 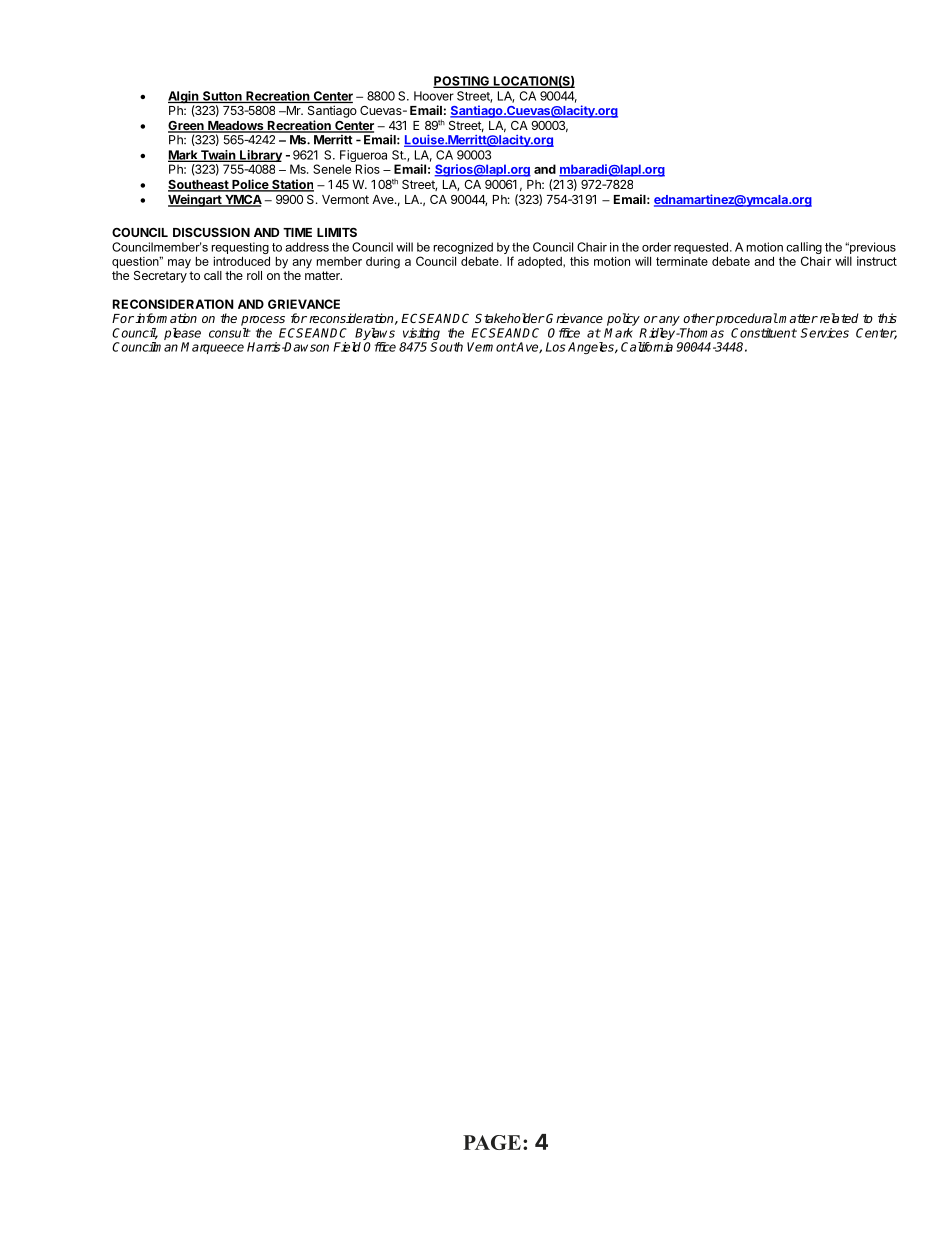 I want to click on California, so click(x=647, y=347).
